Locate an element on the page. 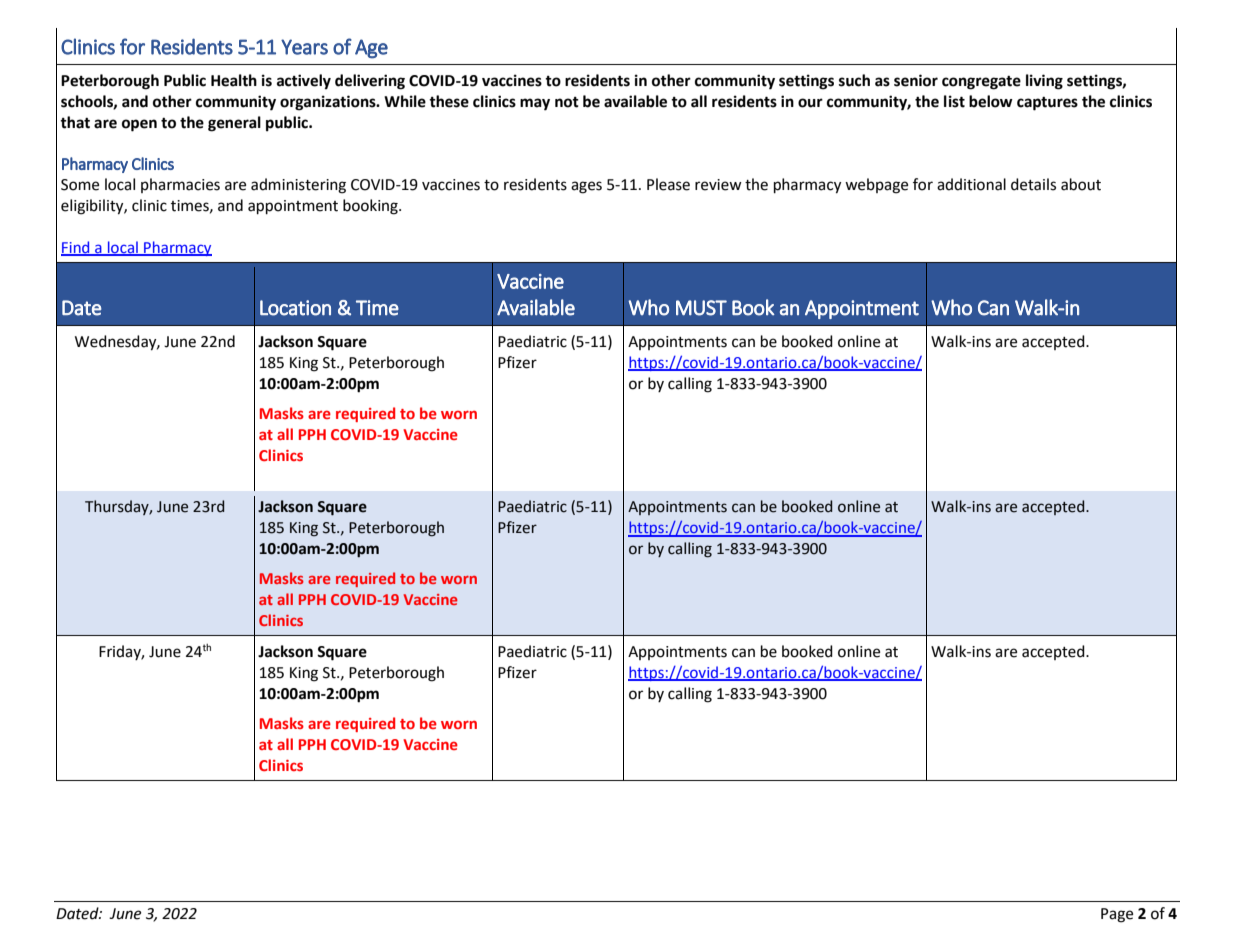  details is located at coordinates (1033, 184).
